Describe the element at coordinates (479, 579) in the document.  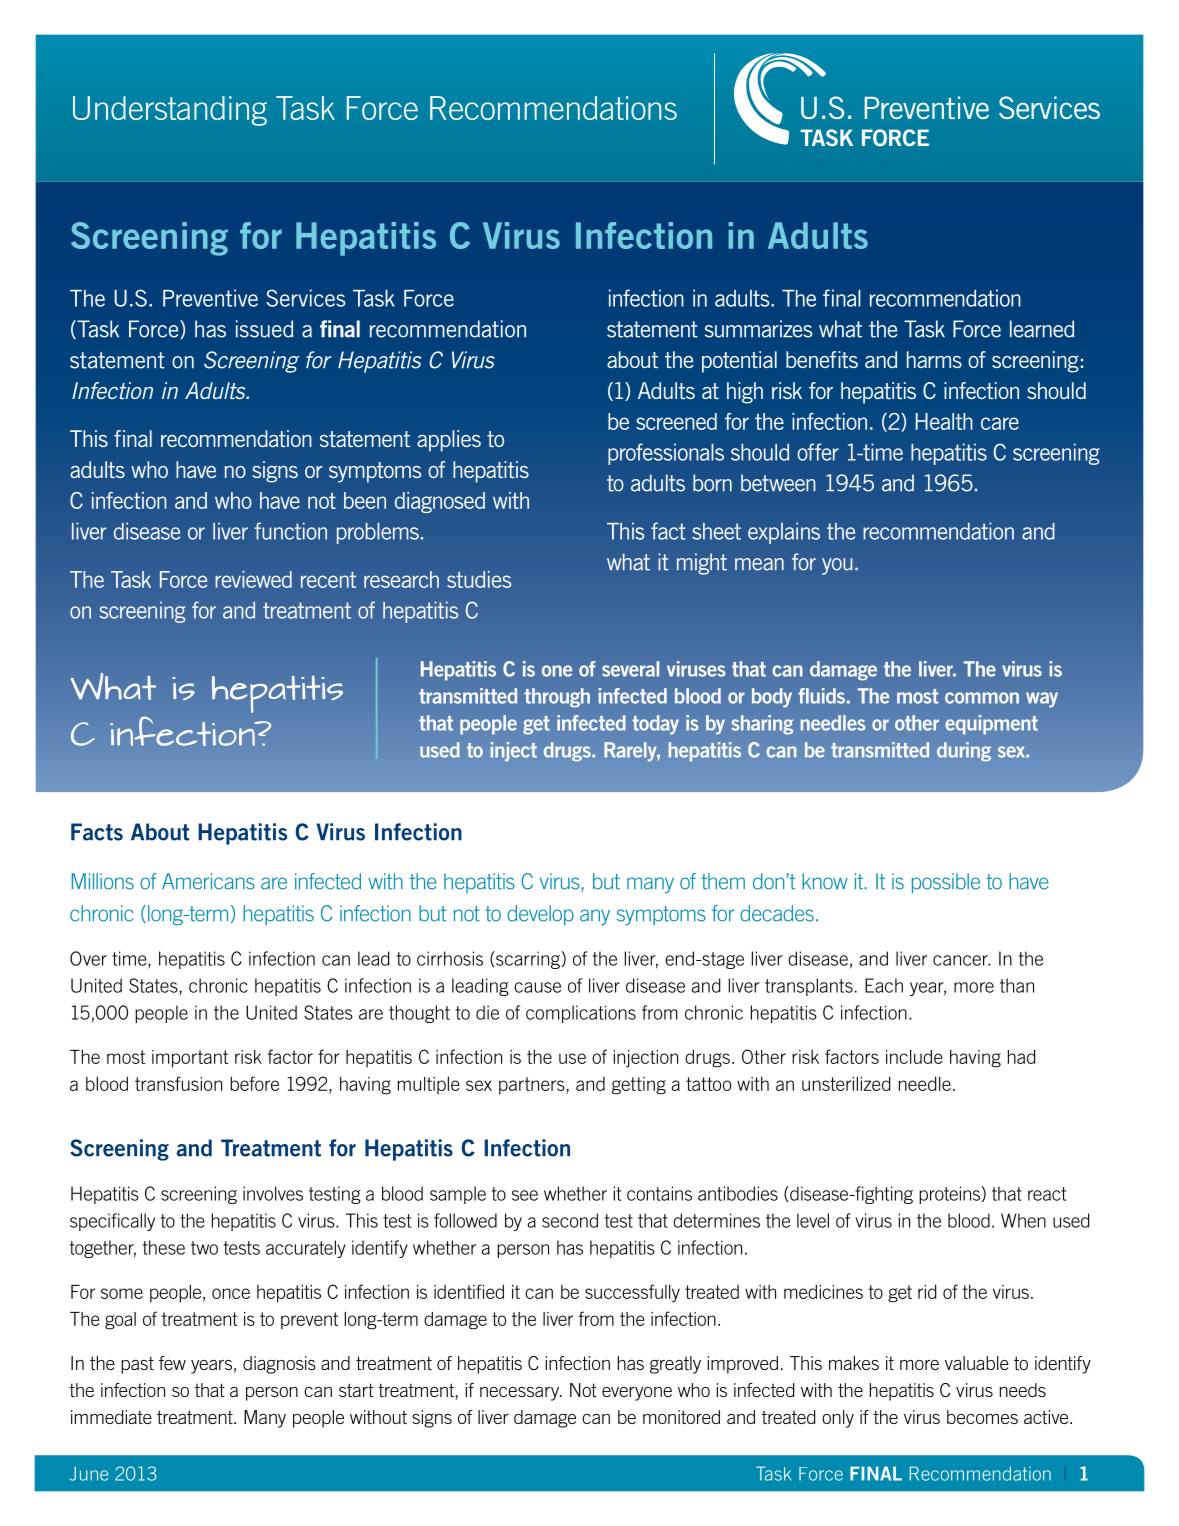
I see `studies` at that location.
